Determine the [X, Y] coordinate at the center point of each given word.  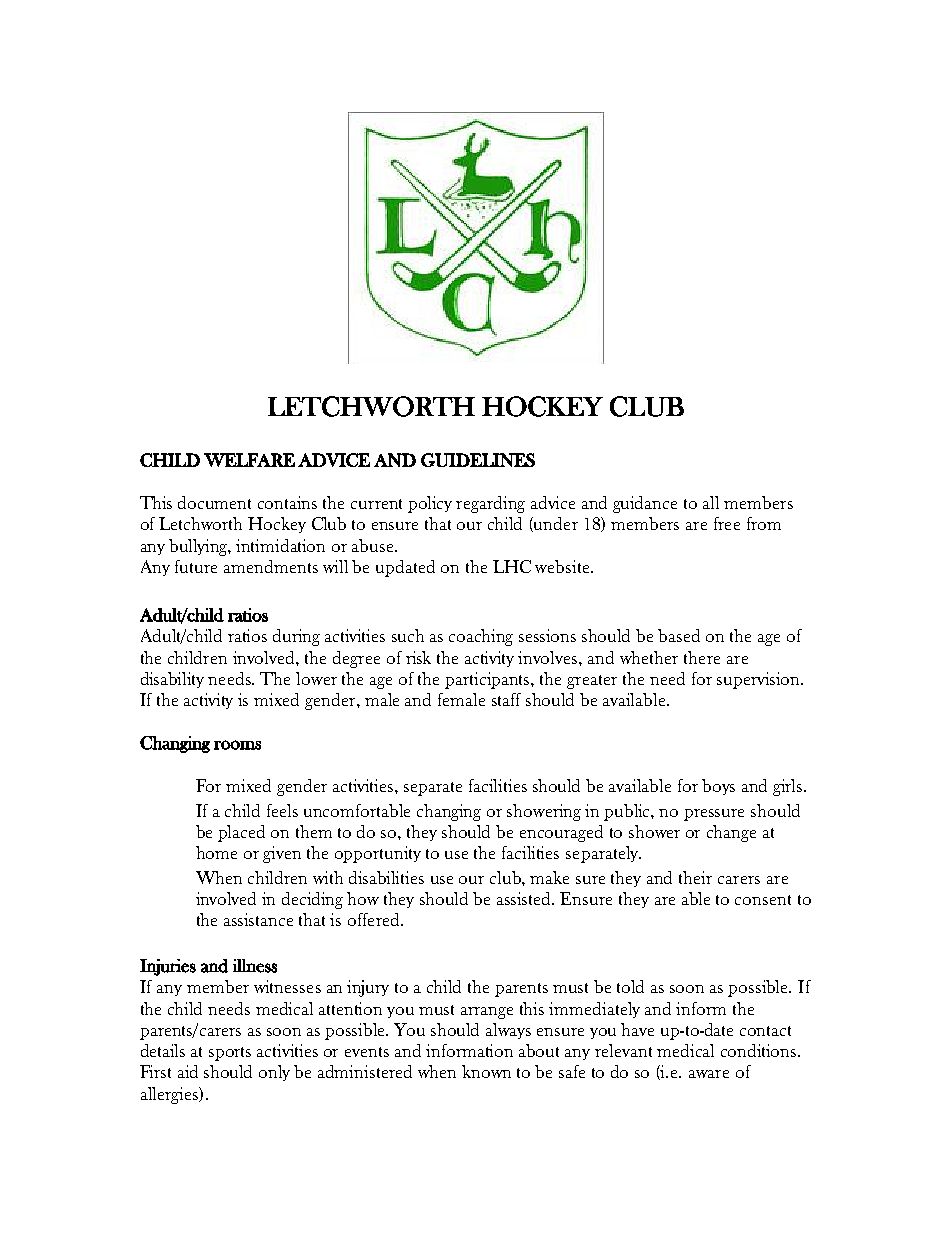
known [486, 1071]
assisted [525, 898]
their [695, 877]
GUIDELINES [478, 460]
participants [488, 680]
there [702, 657]
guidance [645, 504]
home [216, 852]
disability [172, 680]
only [274, 1073]
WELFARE [249, 460]
